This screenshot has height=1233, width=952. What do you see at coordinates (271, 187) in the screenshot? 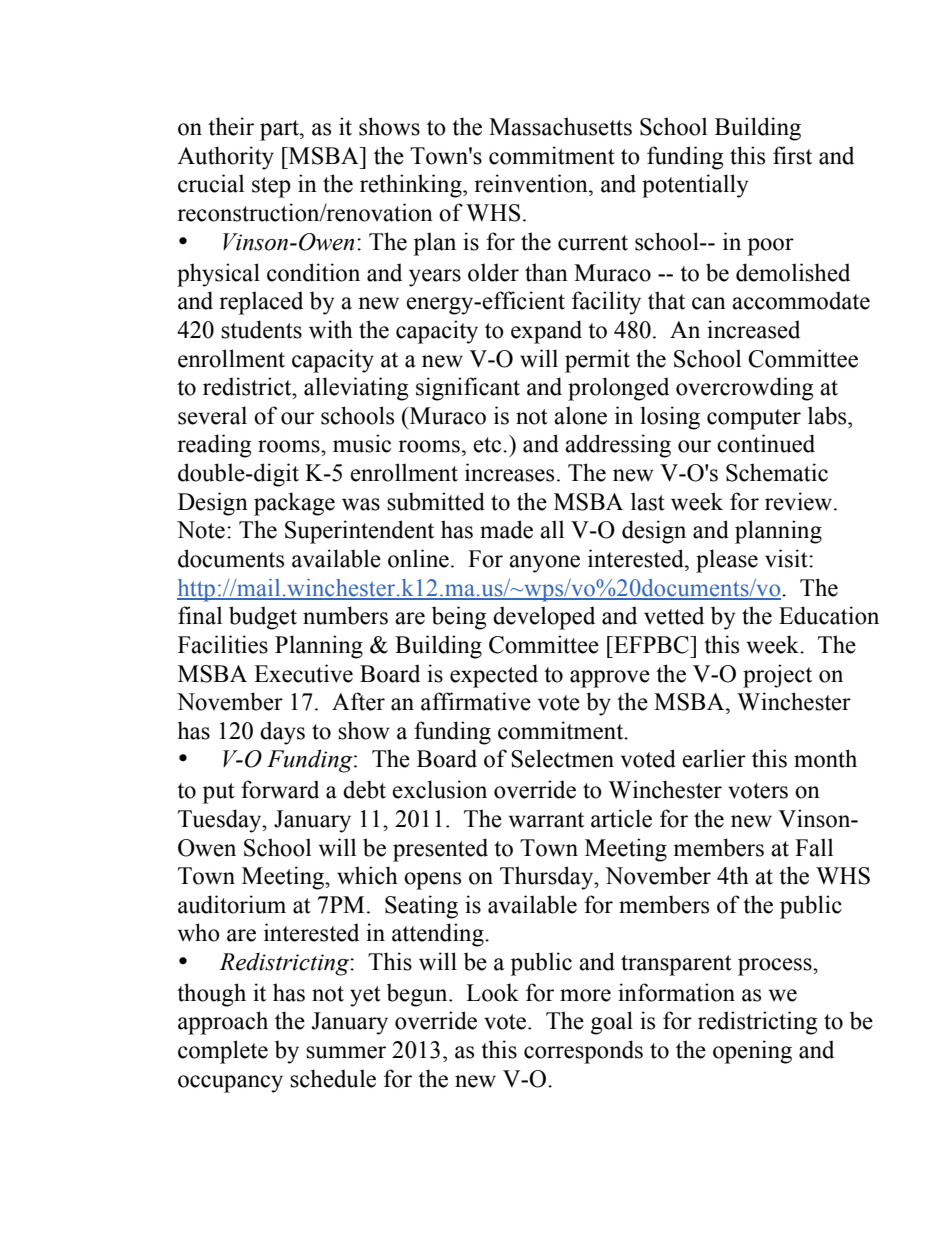
I see `step` at bounding box center [271, 187].
